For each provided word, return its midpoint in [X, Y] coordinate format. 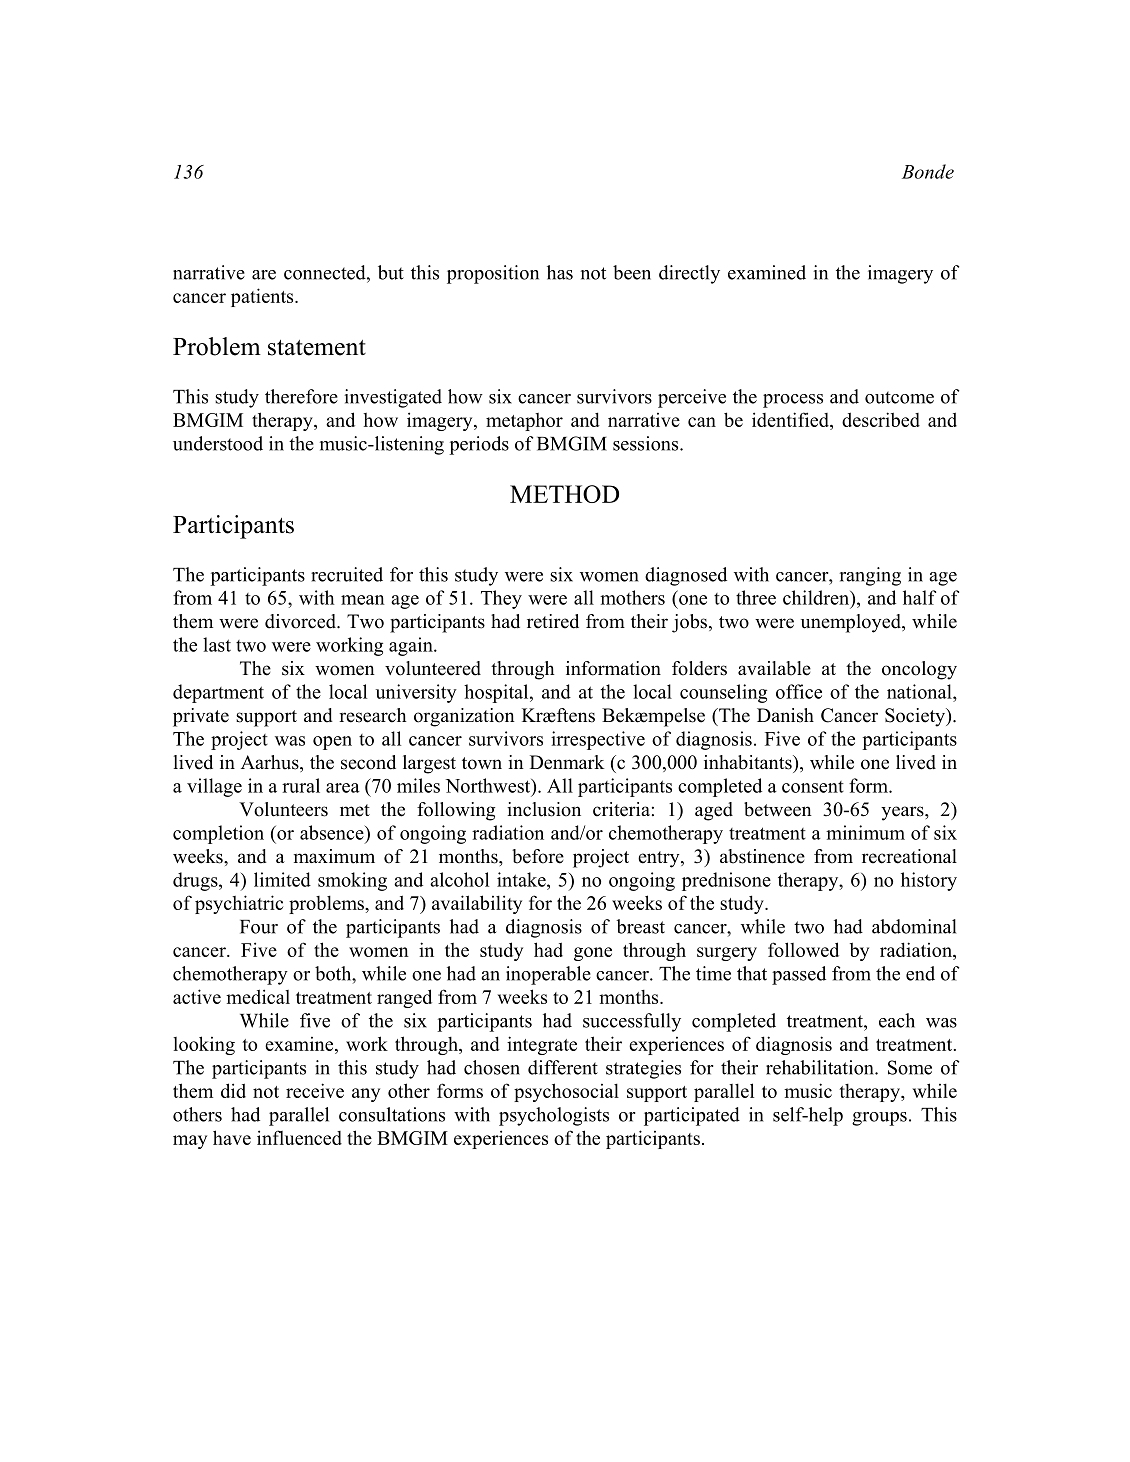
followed [803, 949]
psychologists [554, 1116]
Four [259, 927]
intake [522, 879]
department [218, 693]
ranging [870, 576]
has [560, 272]
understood [218, 443]
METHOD [564, 494]
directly [689, 274]
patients [263, 297]
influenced [299, 1137]
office [799, 691]
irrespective [598, 740]
